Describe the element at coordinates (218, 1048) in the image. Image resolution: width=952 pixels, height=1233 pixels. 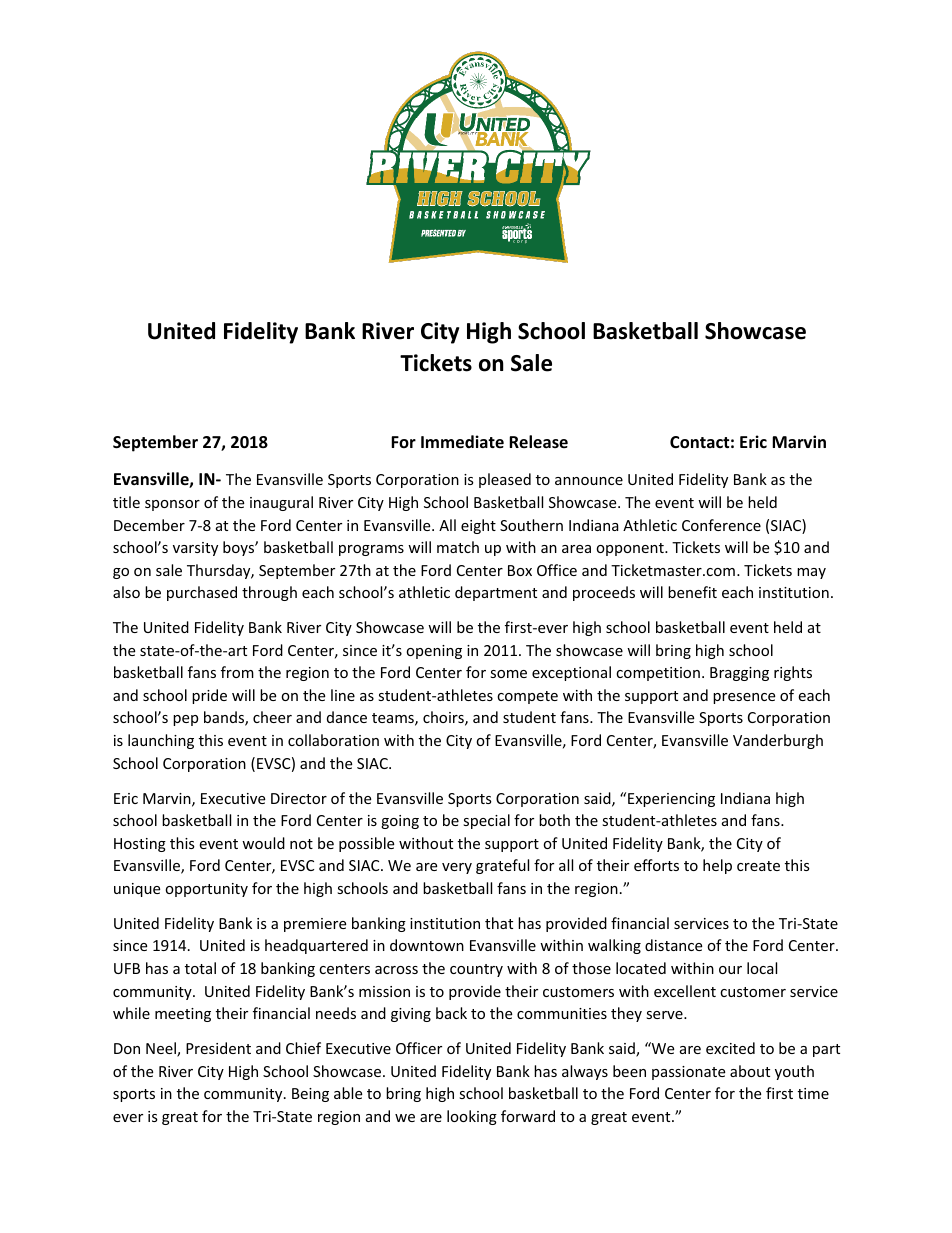
I see `President` at that location.
